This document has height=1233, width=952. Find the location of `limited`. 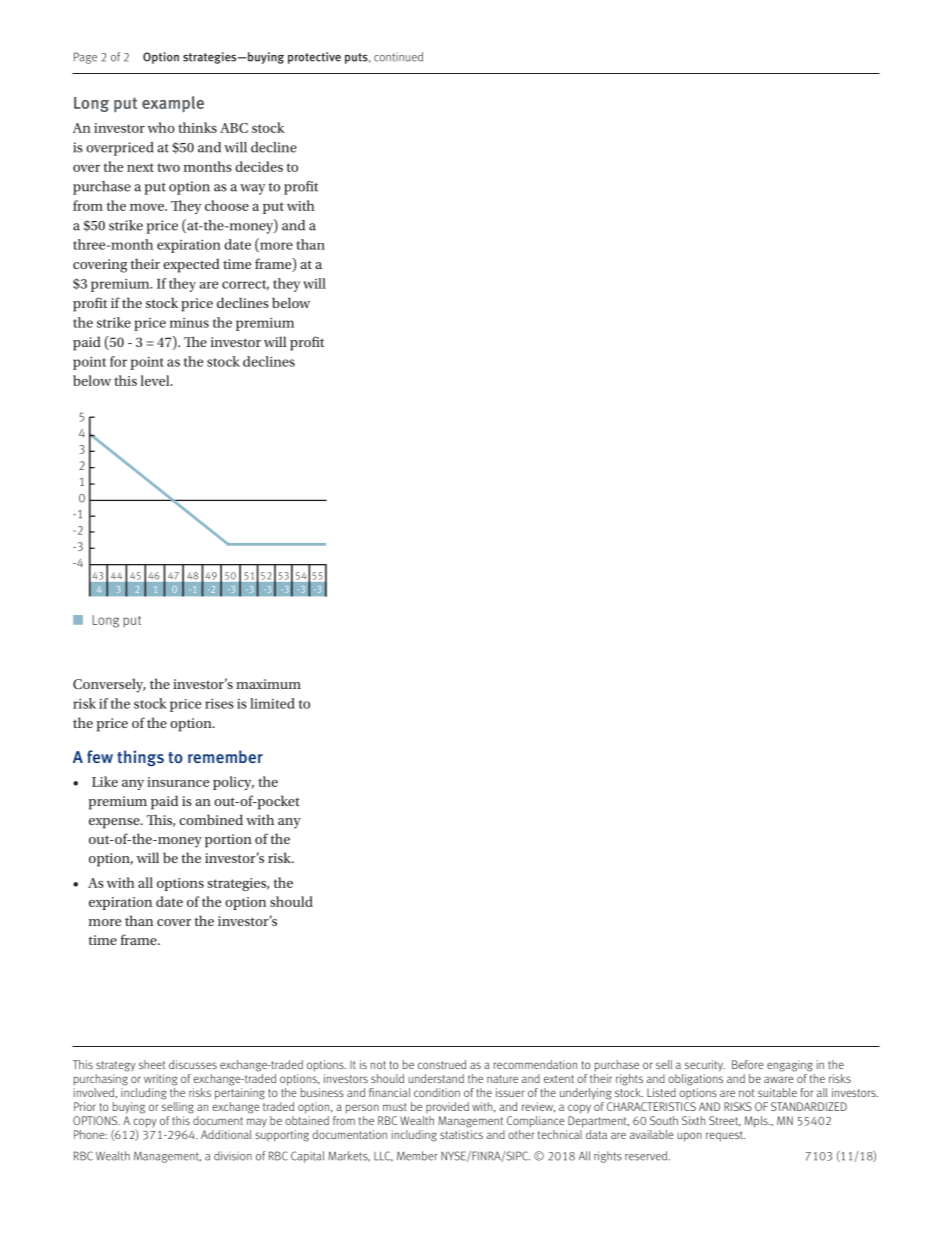

limited is located at coordinates (272, 703).
